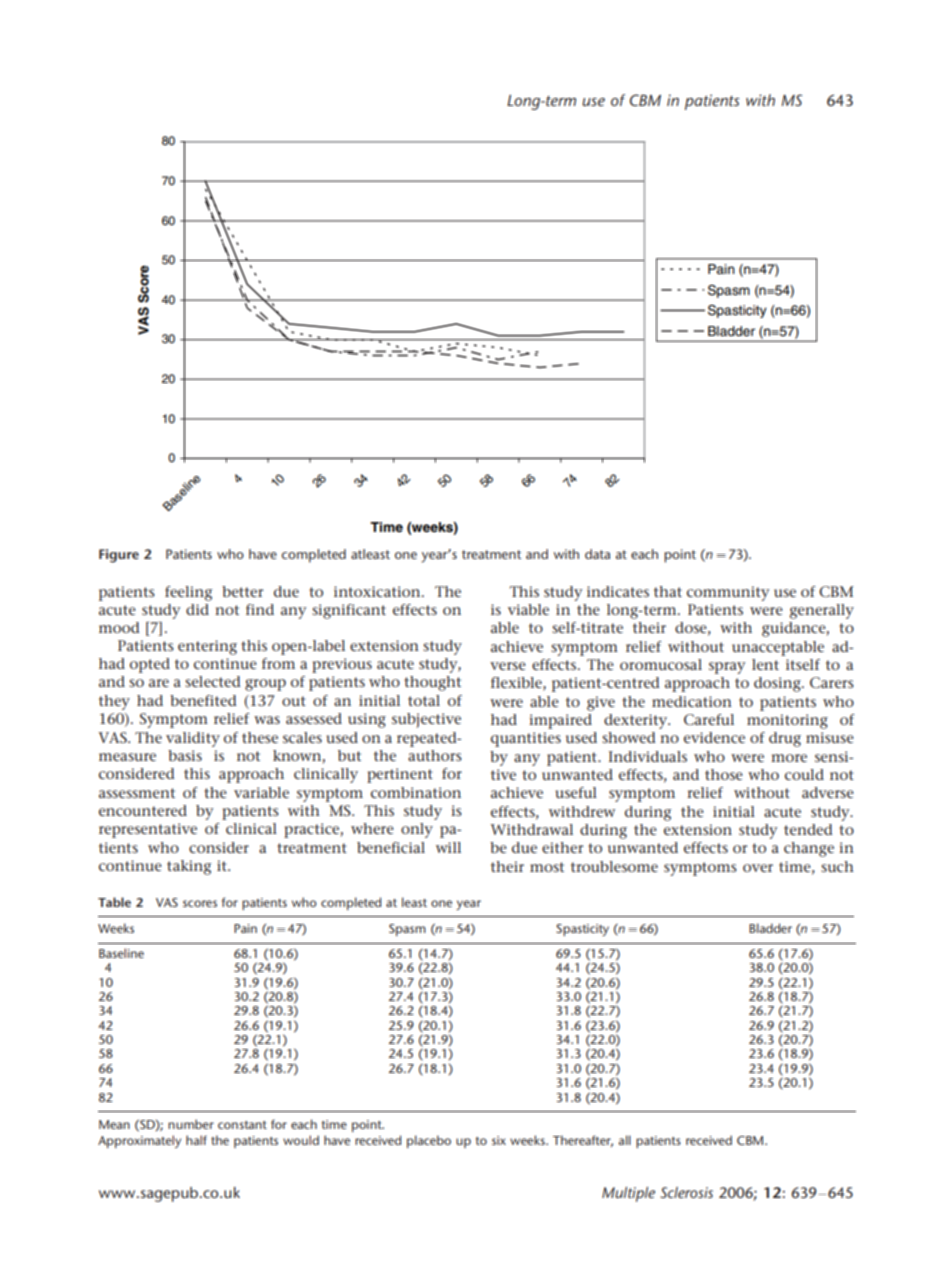 The image size is (952, 1271). I want to click on half, so click(196, 1140).
